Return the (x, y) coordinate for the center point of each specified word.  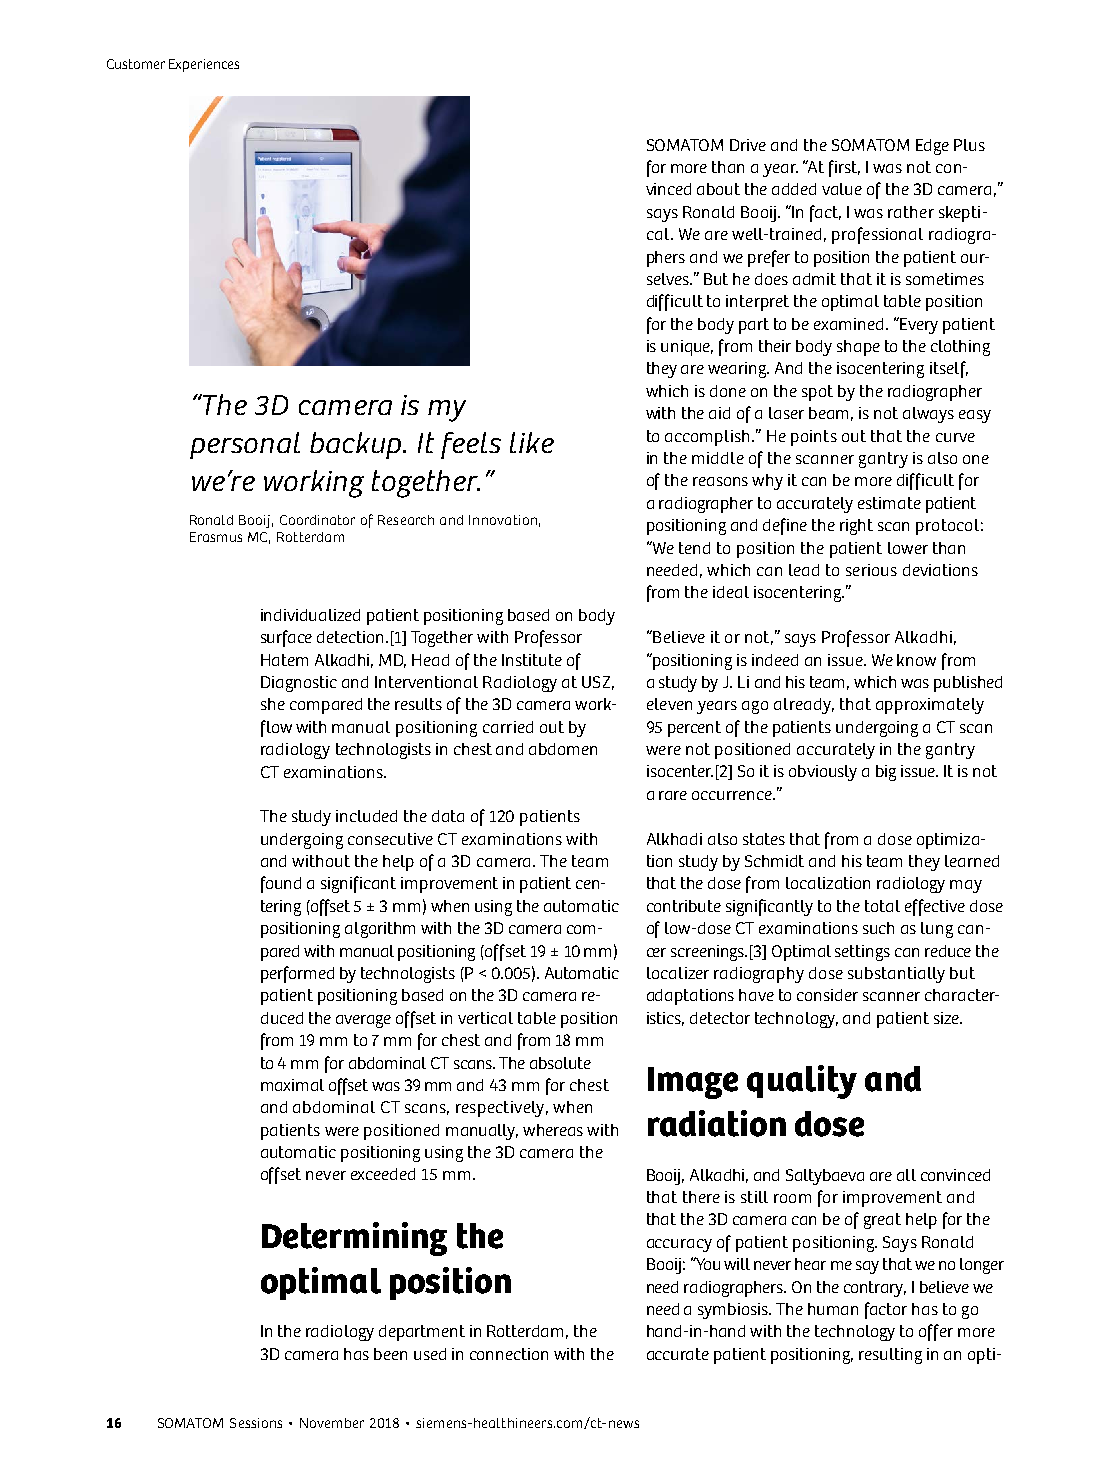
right (856, 527)
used (430, 1354)
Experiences (204, 65)
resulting (890, 1356)
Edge (932, 147)
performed (297, 974)
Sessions (256, 1423)
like (532, 442)
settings (862, 953)
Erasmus (216, 537)
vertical (485, 1018)
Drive (748, 145)
